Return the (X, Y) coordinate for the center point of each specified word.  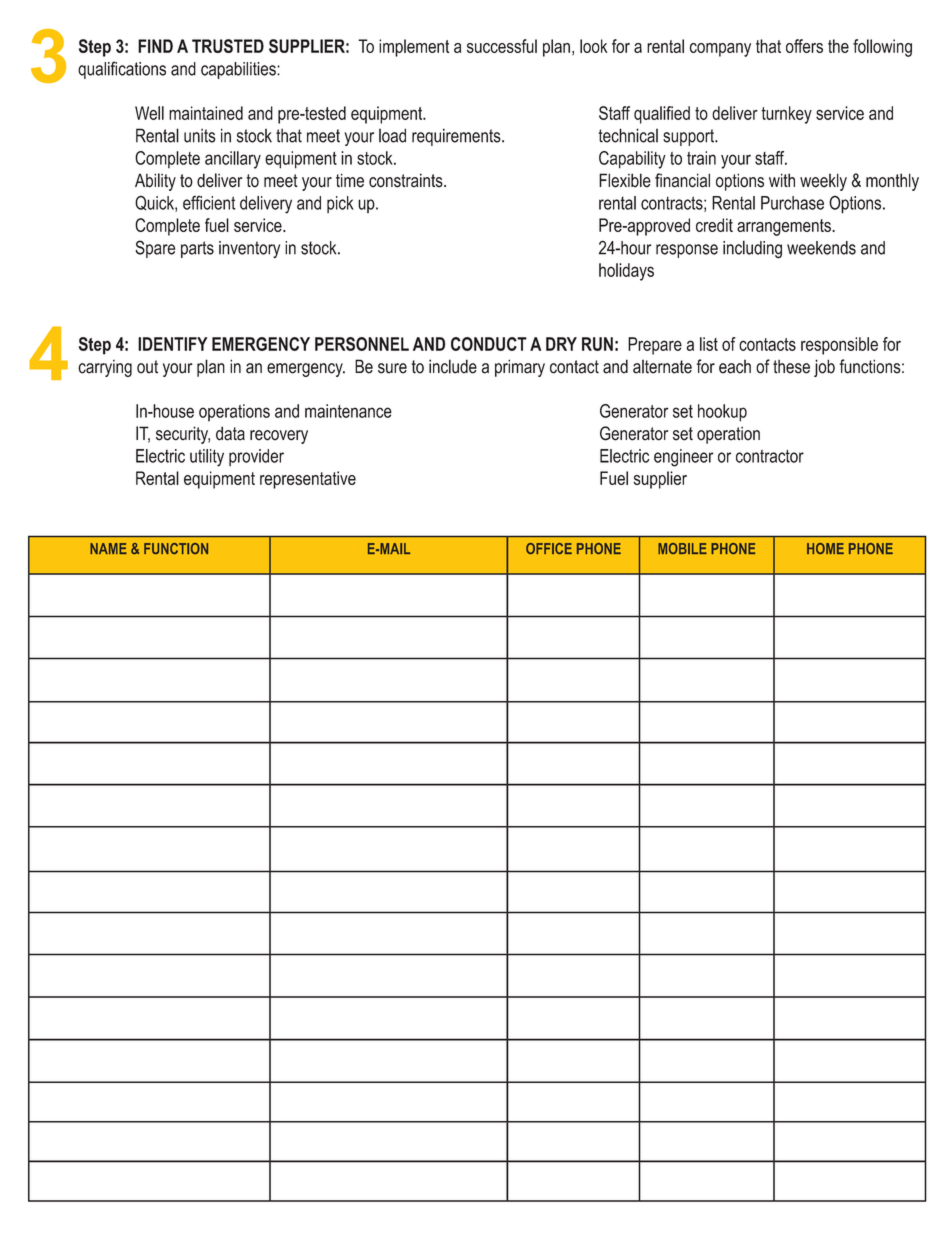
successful (502, 46)
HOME (825, 548)
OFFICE (549, 548)
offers (804, 46)
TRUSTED (228, 46)
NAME (108, 548)
